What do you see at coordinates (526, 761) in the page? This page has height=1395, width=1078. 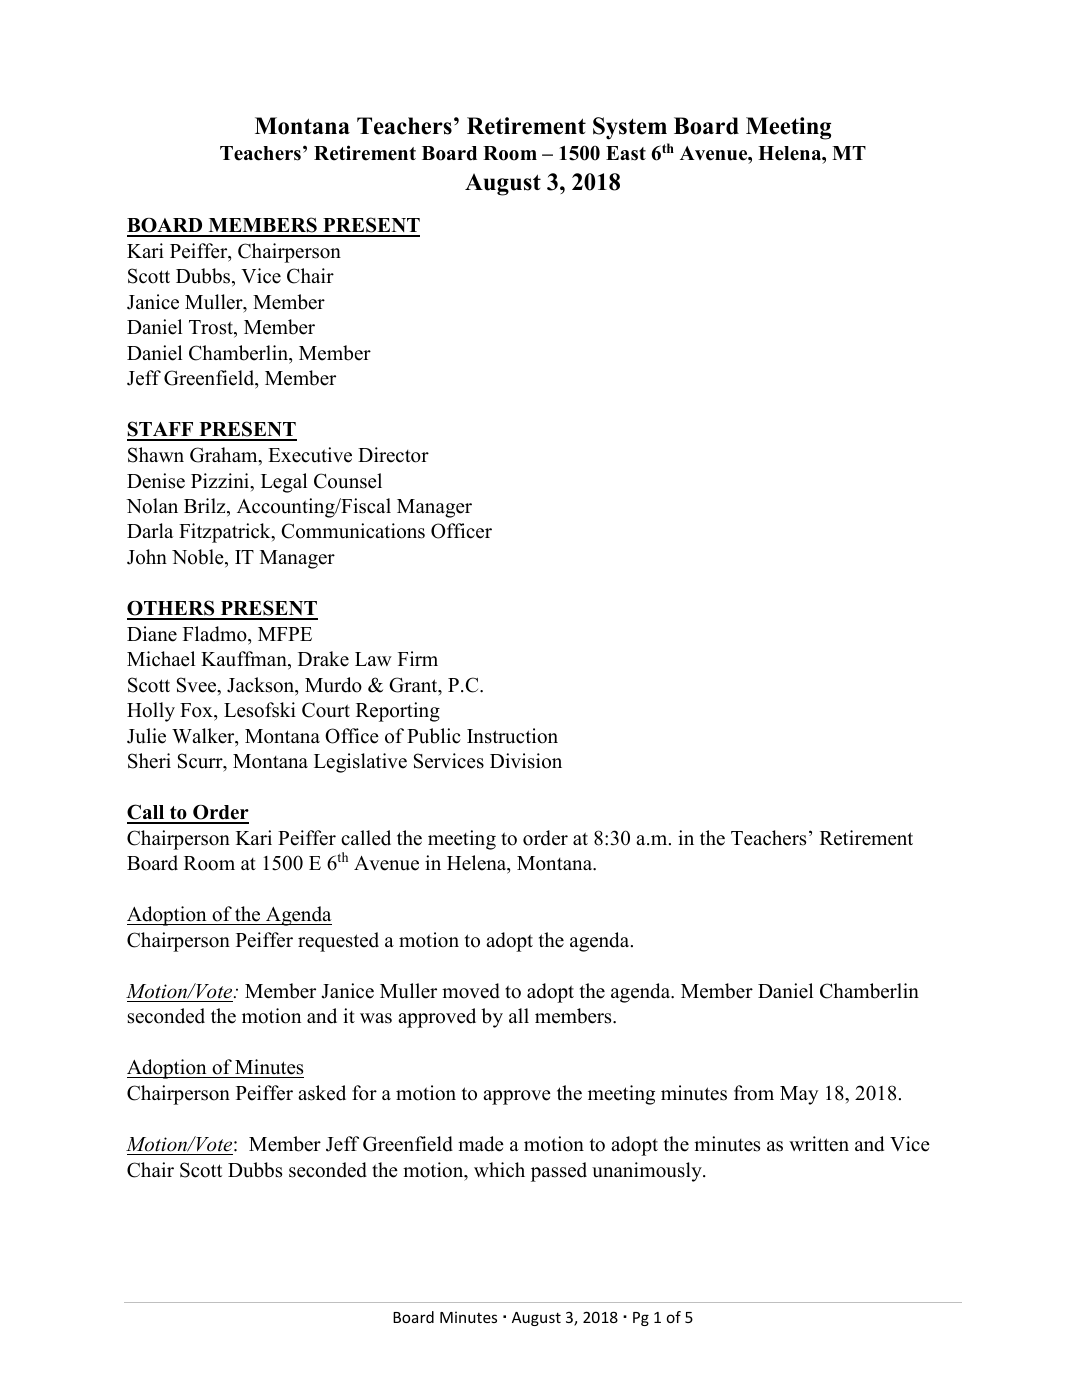 I see `Division` at bounding box center [526, 761].
